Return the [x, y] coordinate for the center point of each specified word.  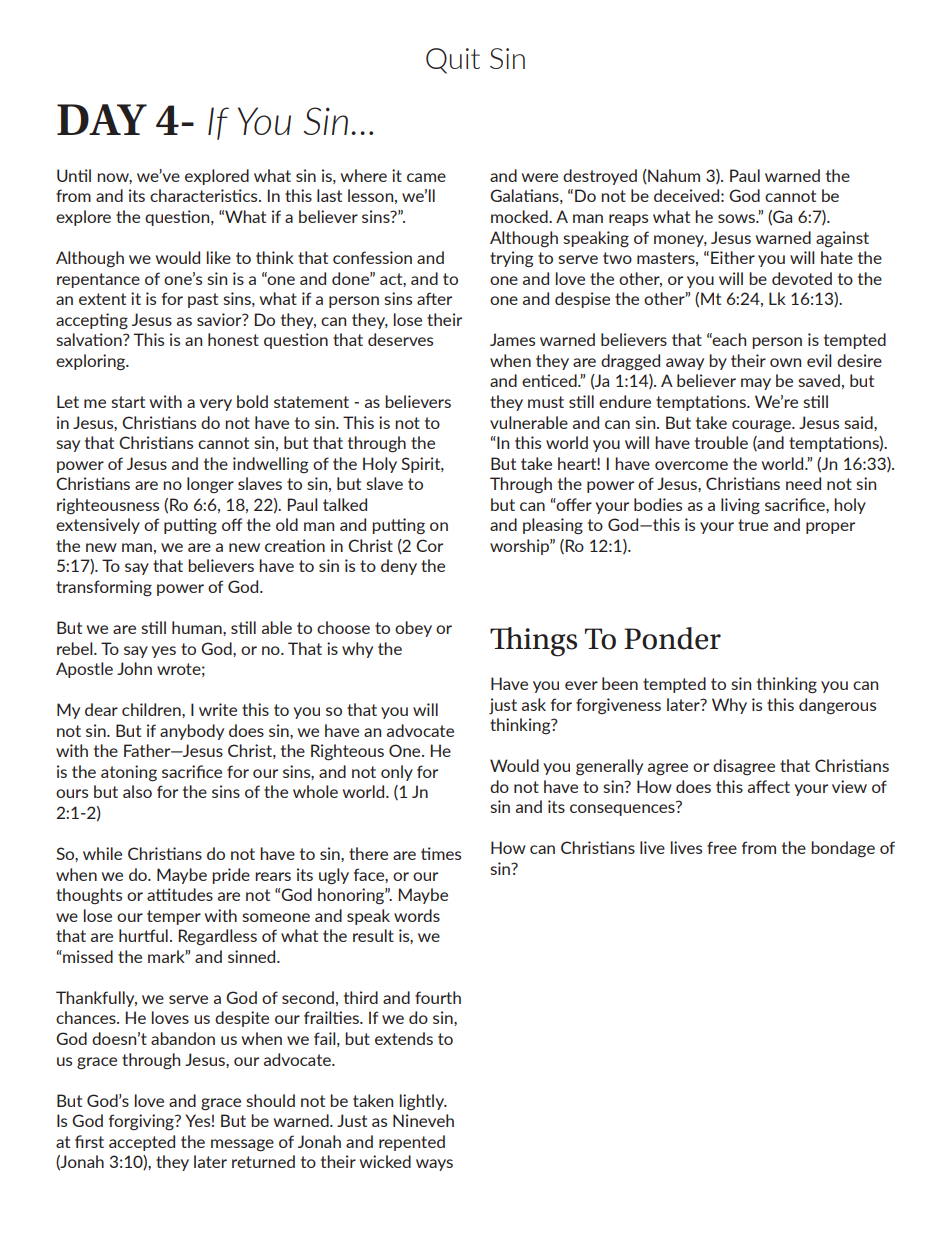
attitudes [180, 894]
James [512, 339]
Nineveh [423, 1120]
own [785, 362]
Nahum [673, 176]
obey [413, 629]
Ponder [672, 638]
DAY [102, 119]
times [441, 853]
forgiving [142, 1122]
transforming [104, 588]
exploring [92, 362]
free [722, 847]
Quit [453, 61]
